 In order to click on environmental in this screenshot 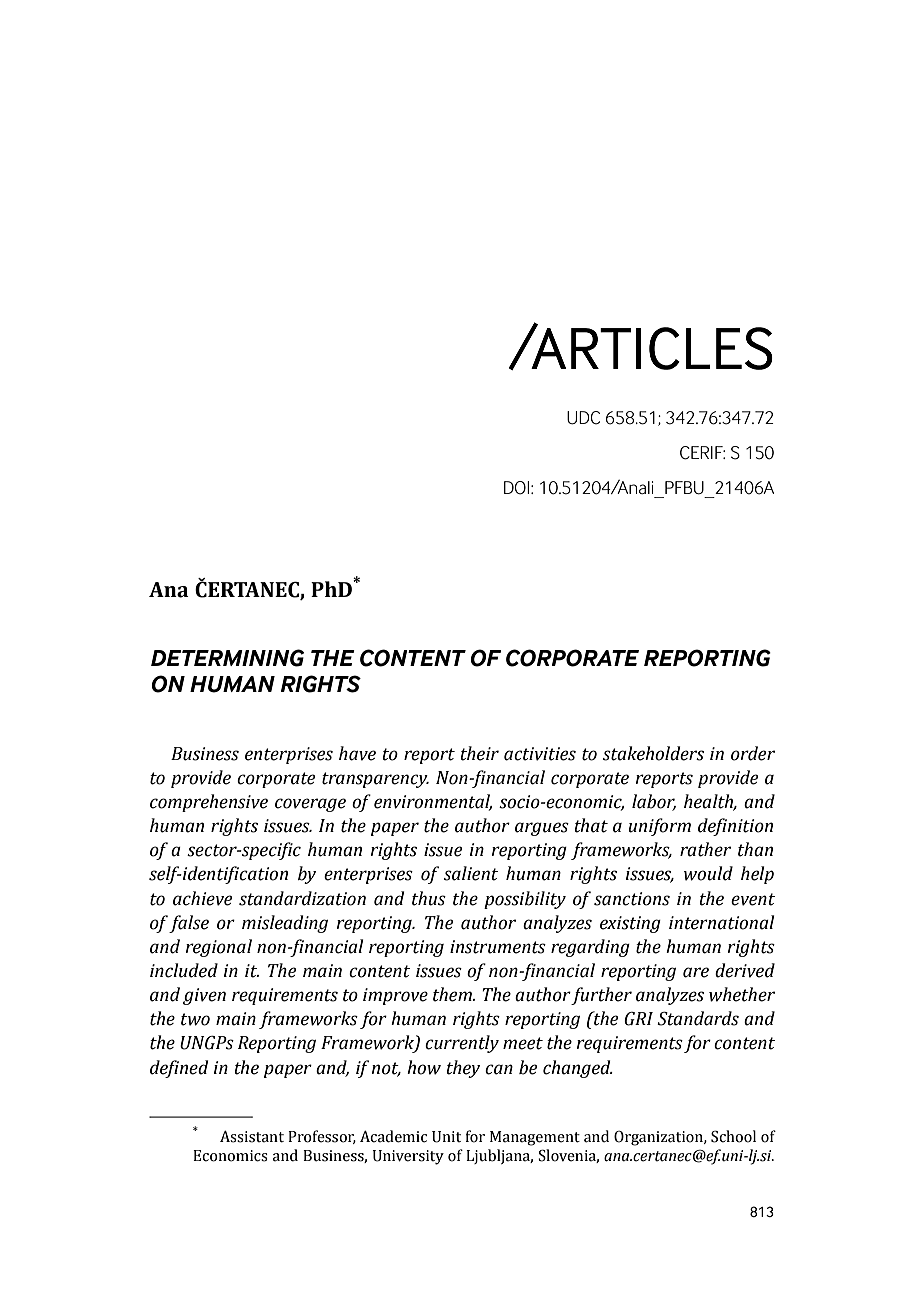, I will do `click(433, 802)`.
